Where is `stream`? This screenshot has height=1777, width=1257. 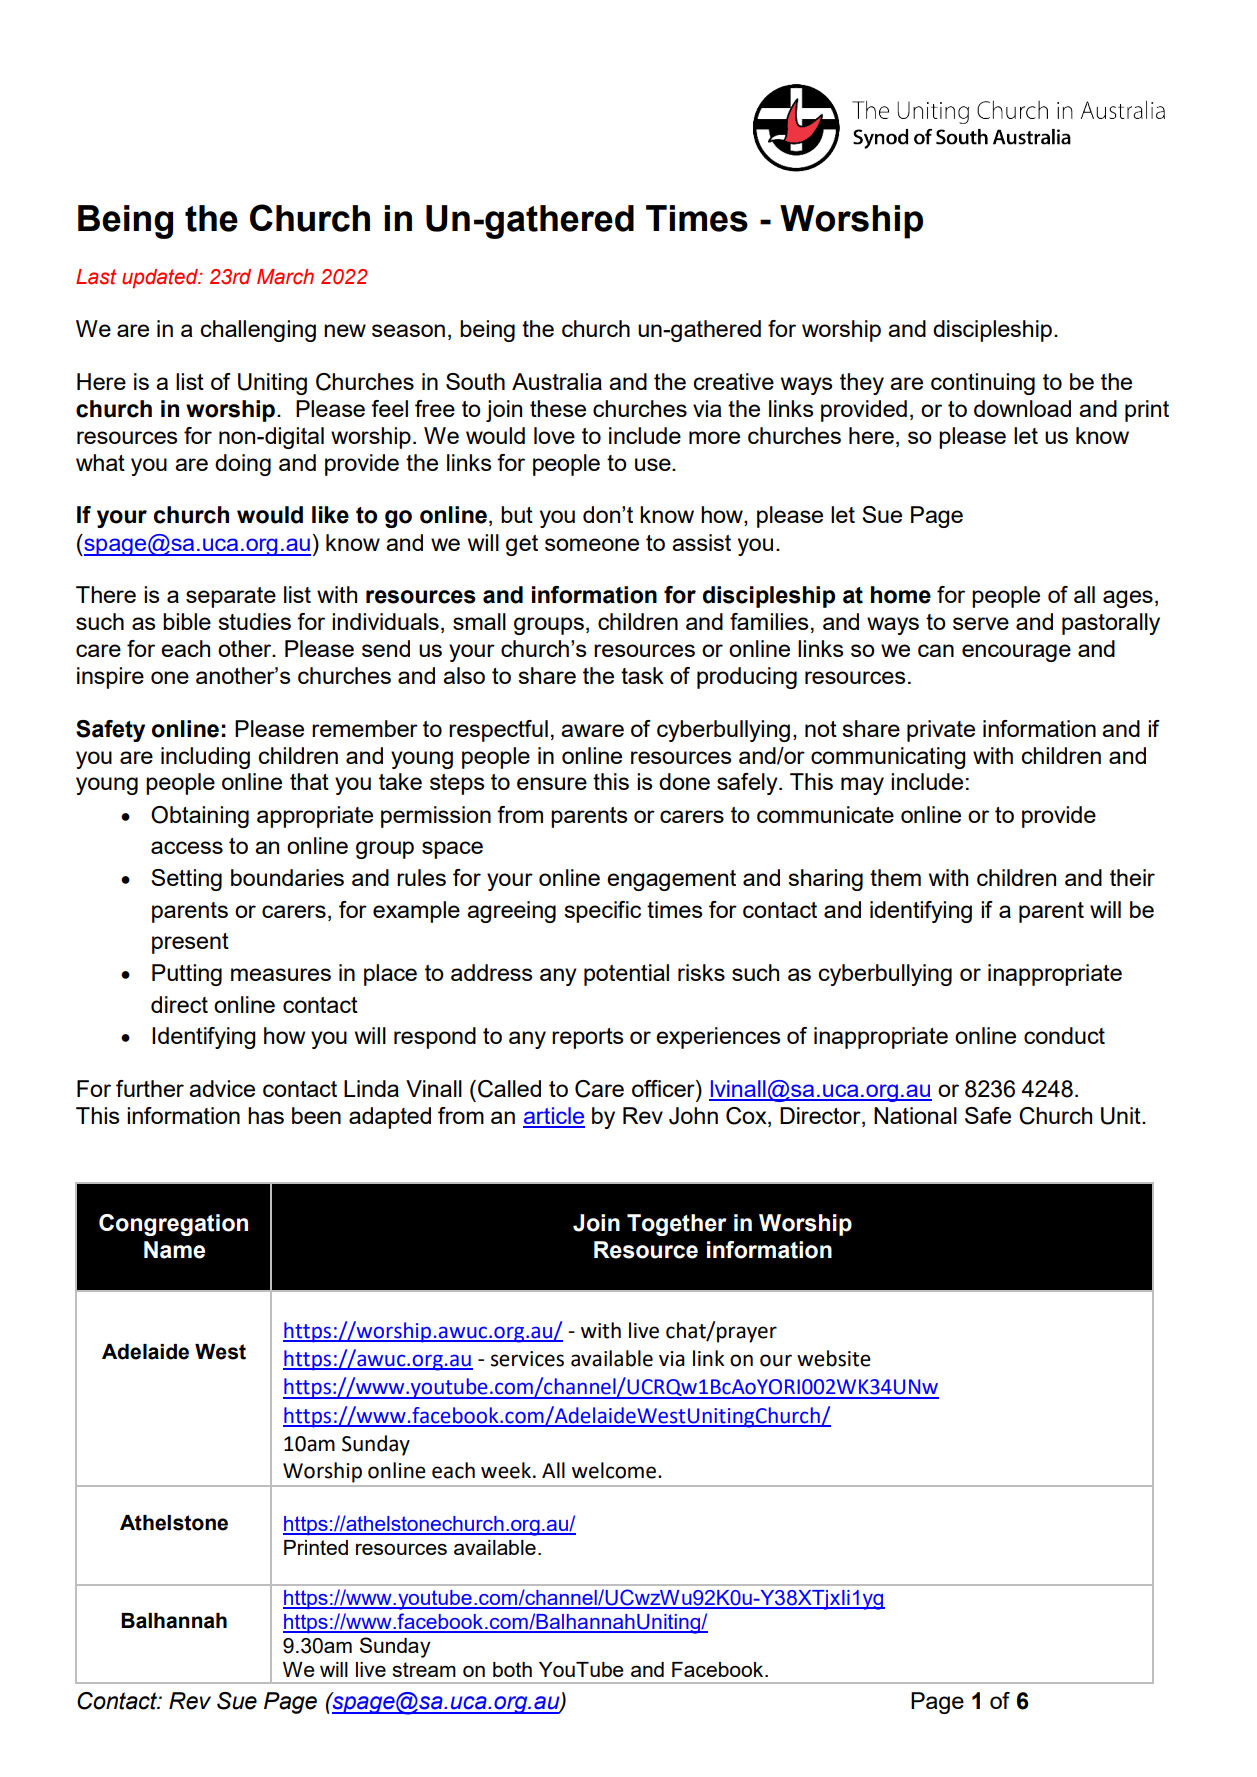 stream is located at coordinates (424, 1669).
